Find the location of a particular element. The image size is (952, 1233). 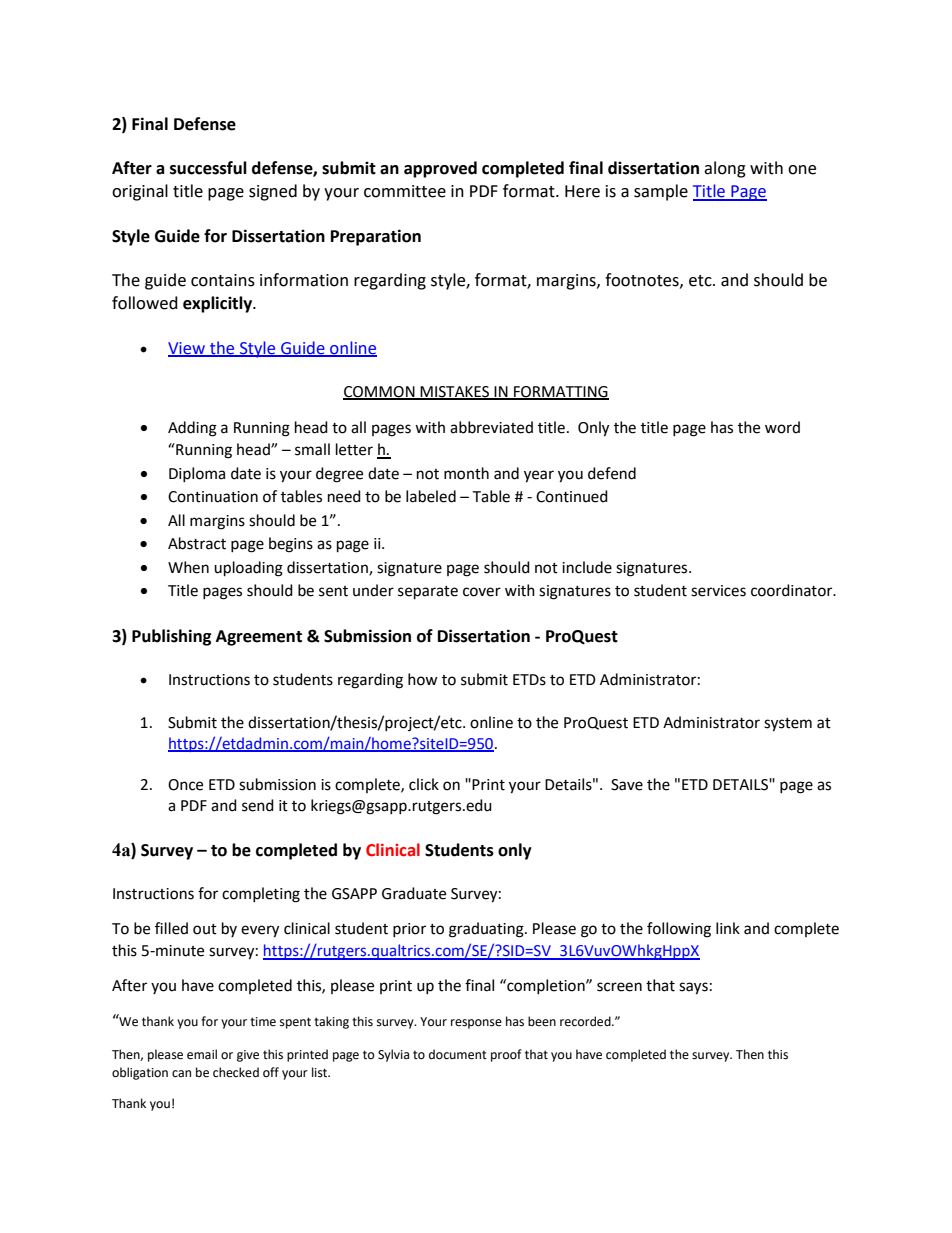

approved is located at coordinates (440, 169).
